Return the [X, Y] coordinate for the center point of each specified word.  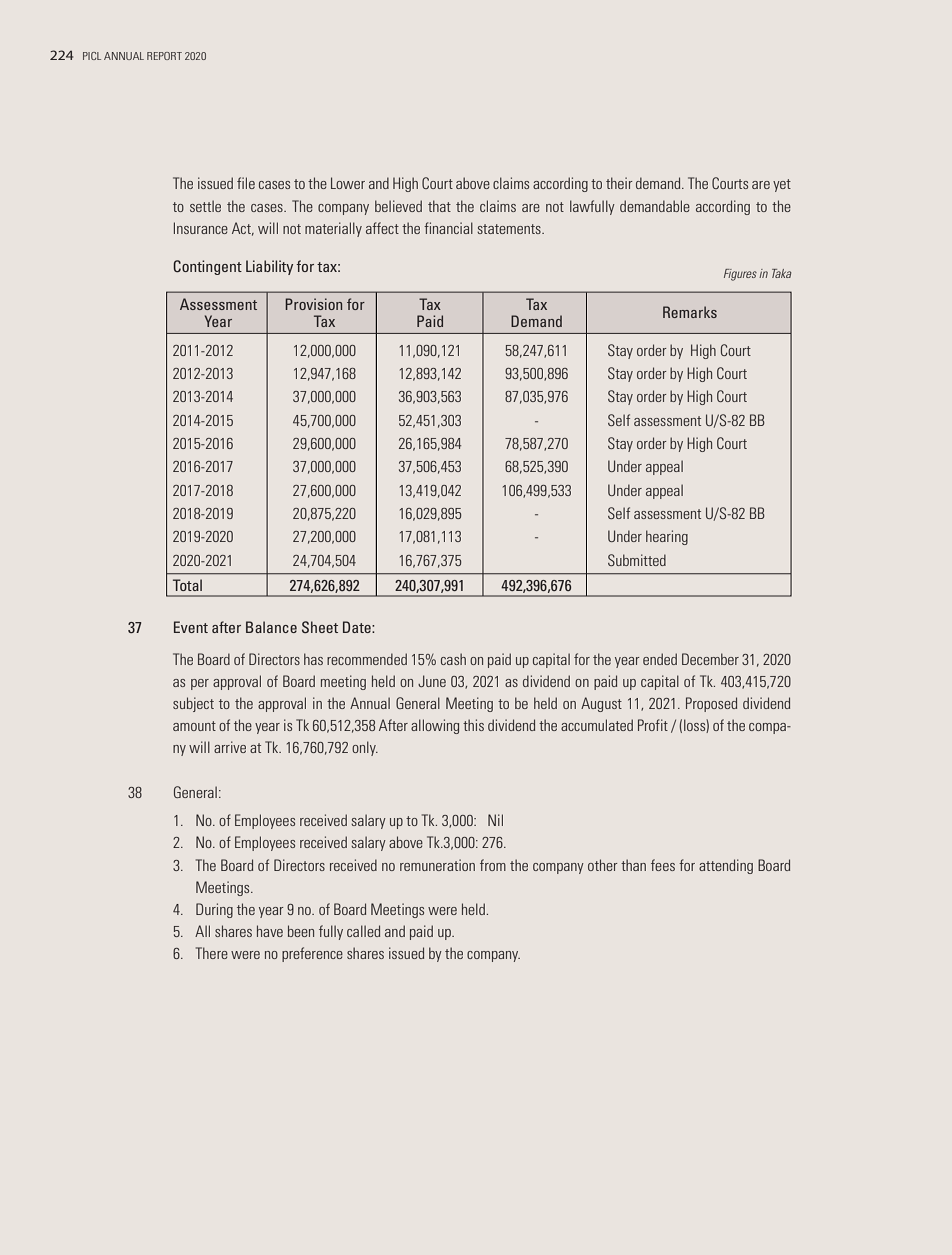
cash [453, 659]
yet [782, 185]
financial [448, 228]
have [270, 931]
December [710, 659]
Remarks [690, 312]
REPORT [164, 56]
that [439, 206]
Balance [271, 627]
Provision [313, 304]
